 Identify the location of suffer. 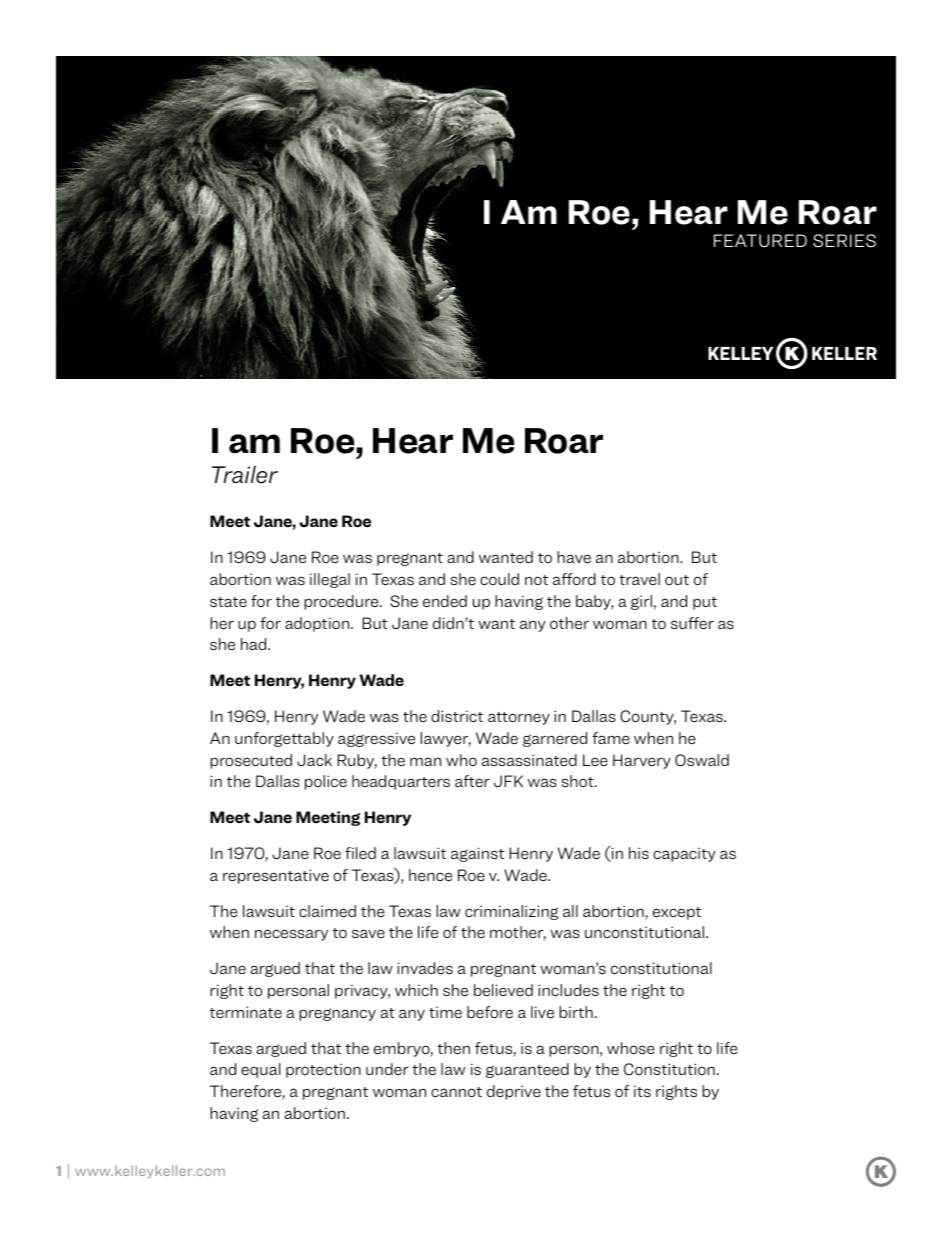
(692, 623).
